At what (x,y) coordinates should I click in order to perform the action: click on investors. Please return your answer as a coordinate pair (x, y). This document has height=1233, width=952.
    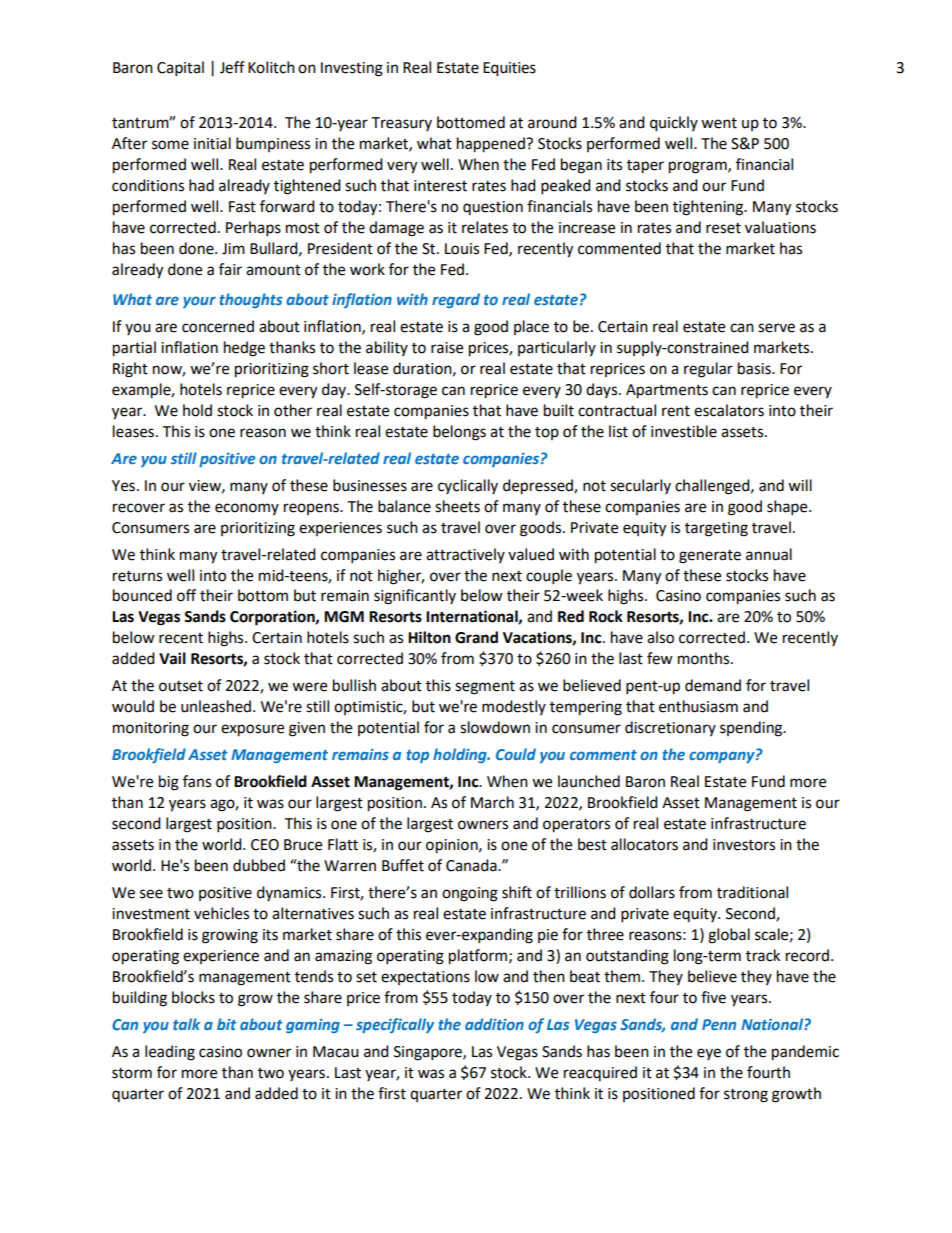
    Looking at the image, I should click on (744, 845).
